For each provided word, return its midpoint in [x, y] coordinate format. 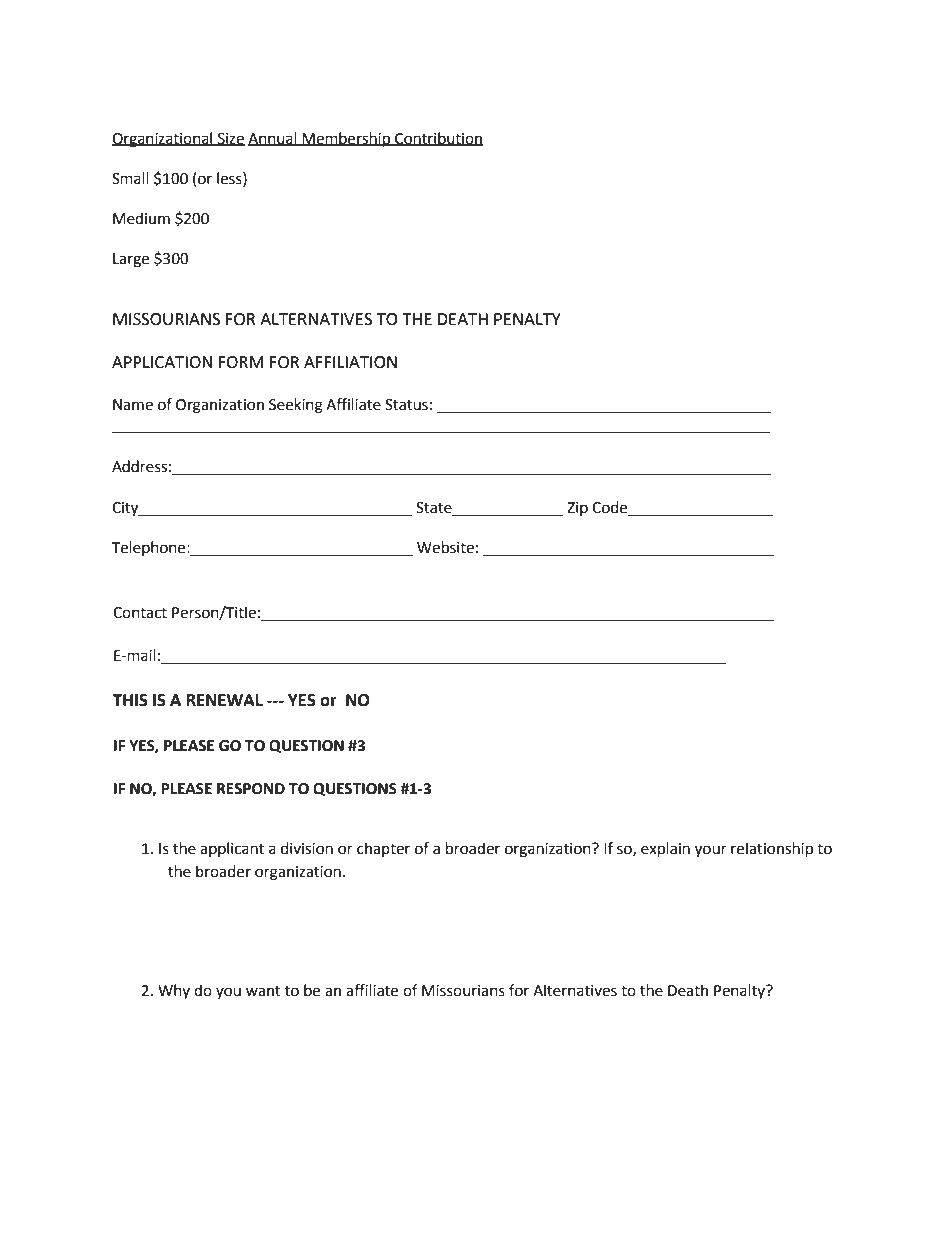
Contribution [438, 139]
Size [230, 139]
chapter [383, 849]
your [711, 851]
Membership [346, 140]
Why [174, 991]
